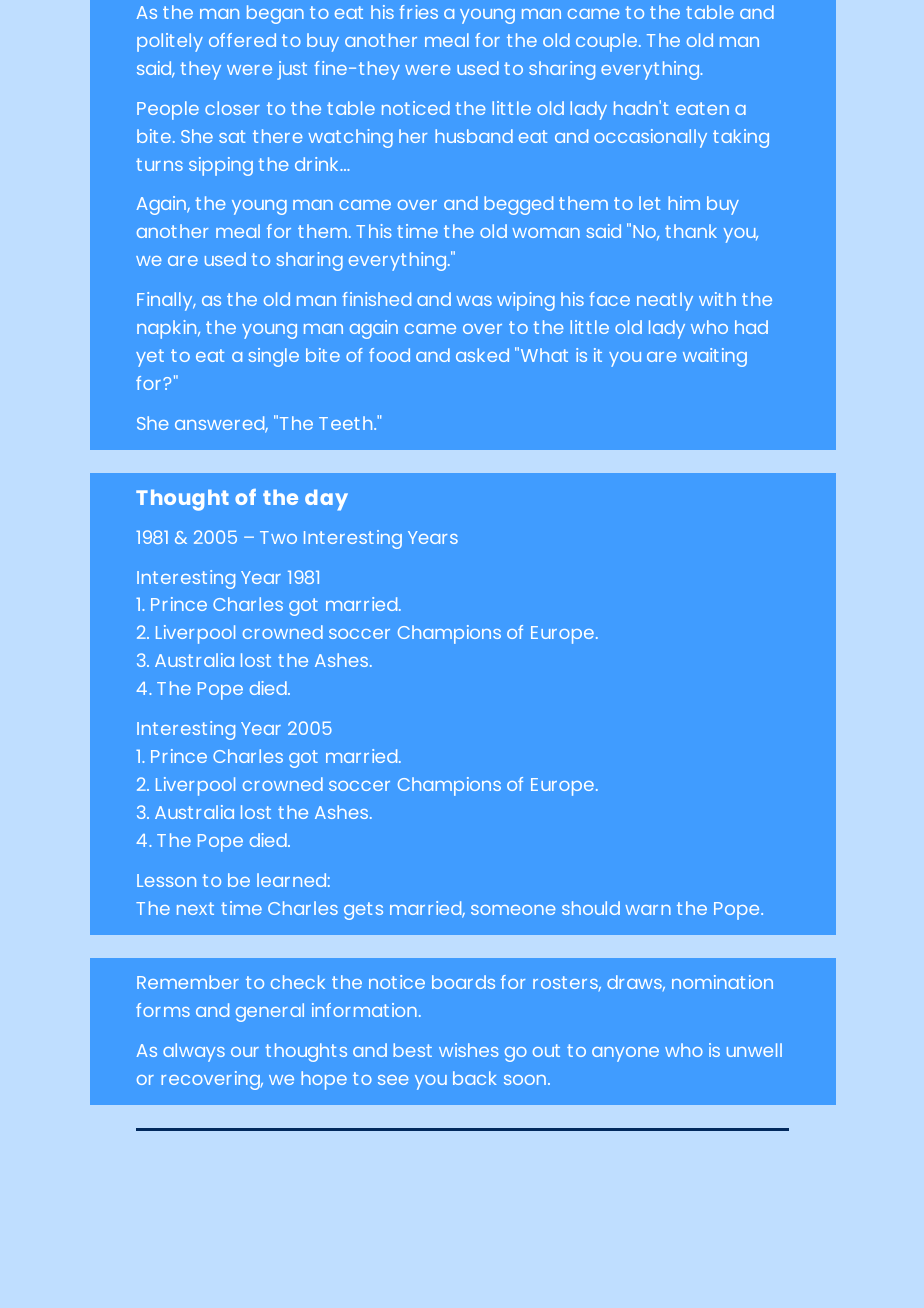  Describe the element at coordinates (245, 1052) in the screenshot. I see `our` at that location.
